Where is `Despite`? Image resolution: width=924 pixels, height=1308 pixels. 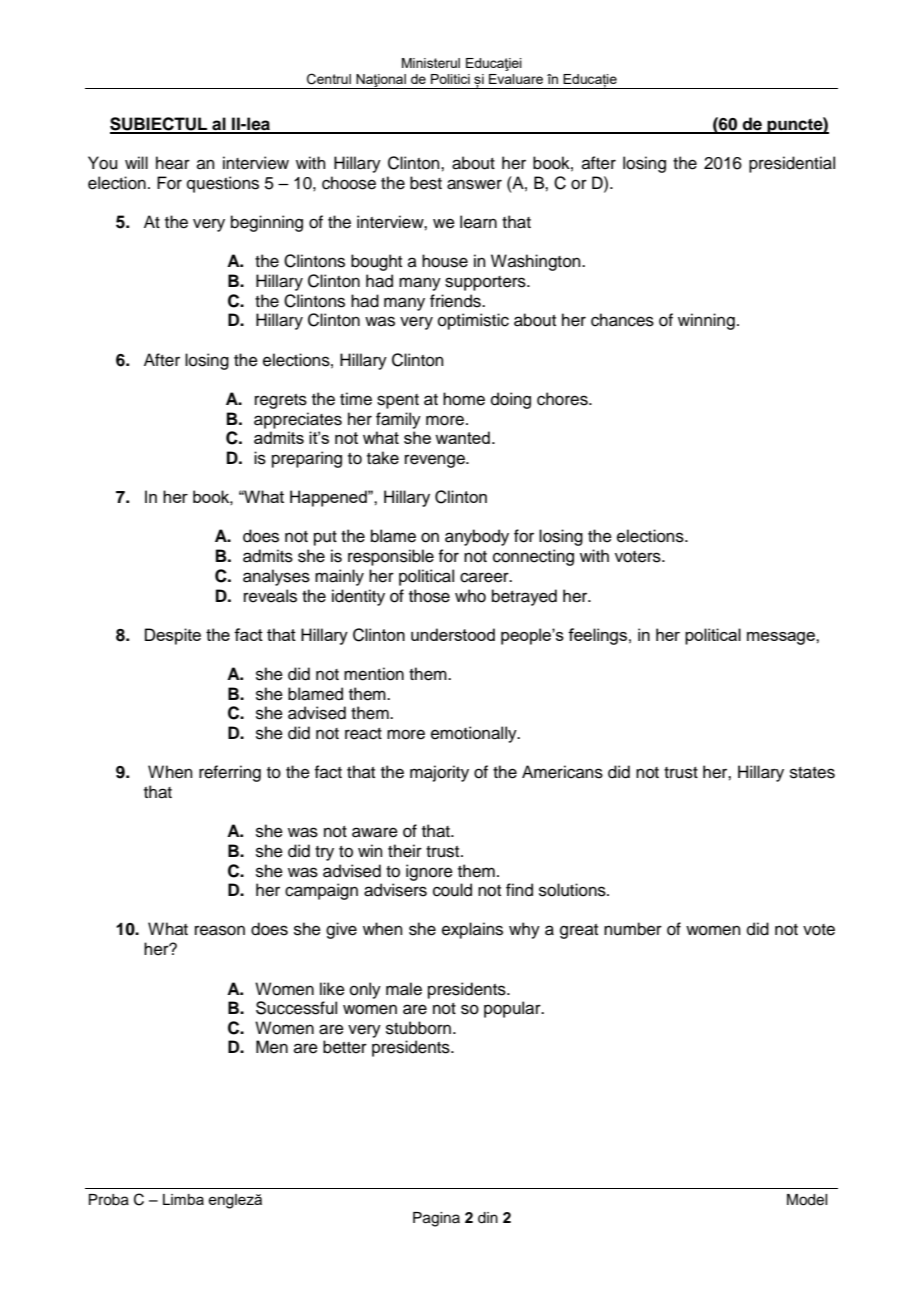
Despite is located at coordinates (173, 636).
